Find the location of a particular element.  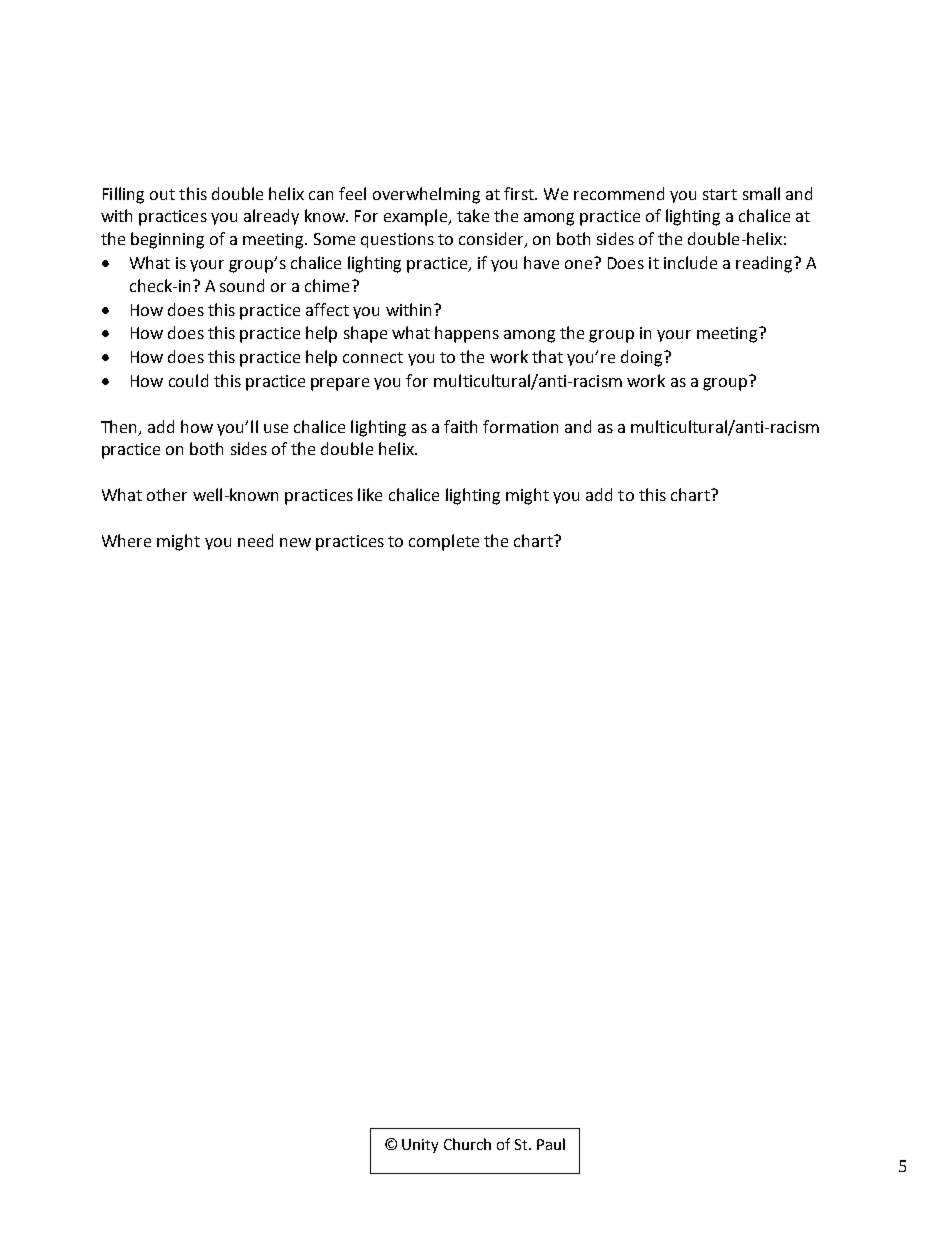

faith is located at coordinates (460, 426).
